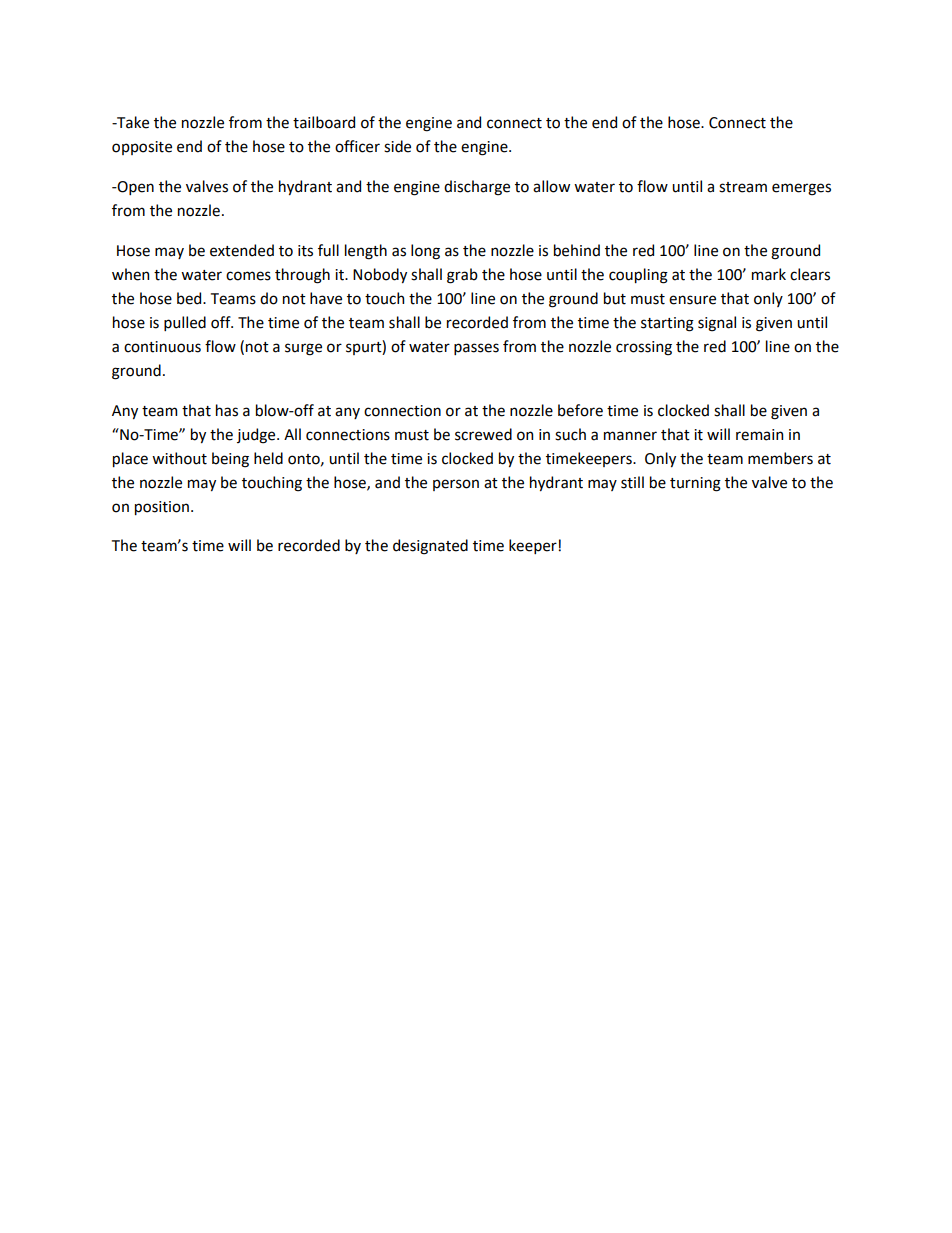 This screenshot has width=952, height=1233. Describe the element at coordinates (185, 323) in the screenshot. I see `pulled` at that location.
